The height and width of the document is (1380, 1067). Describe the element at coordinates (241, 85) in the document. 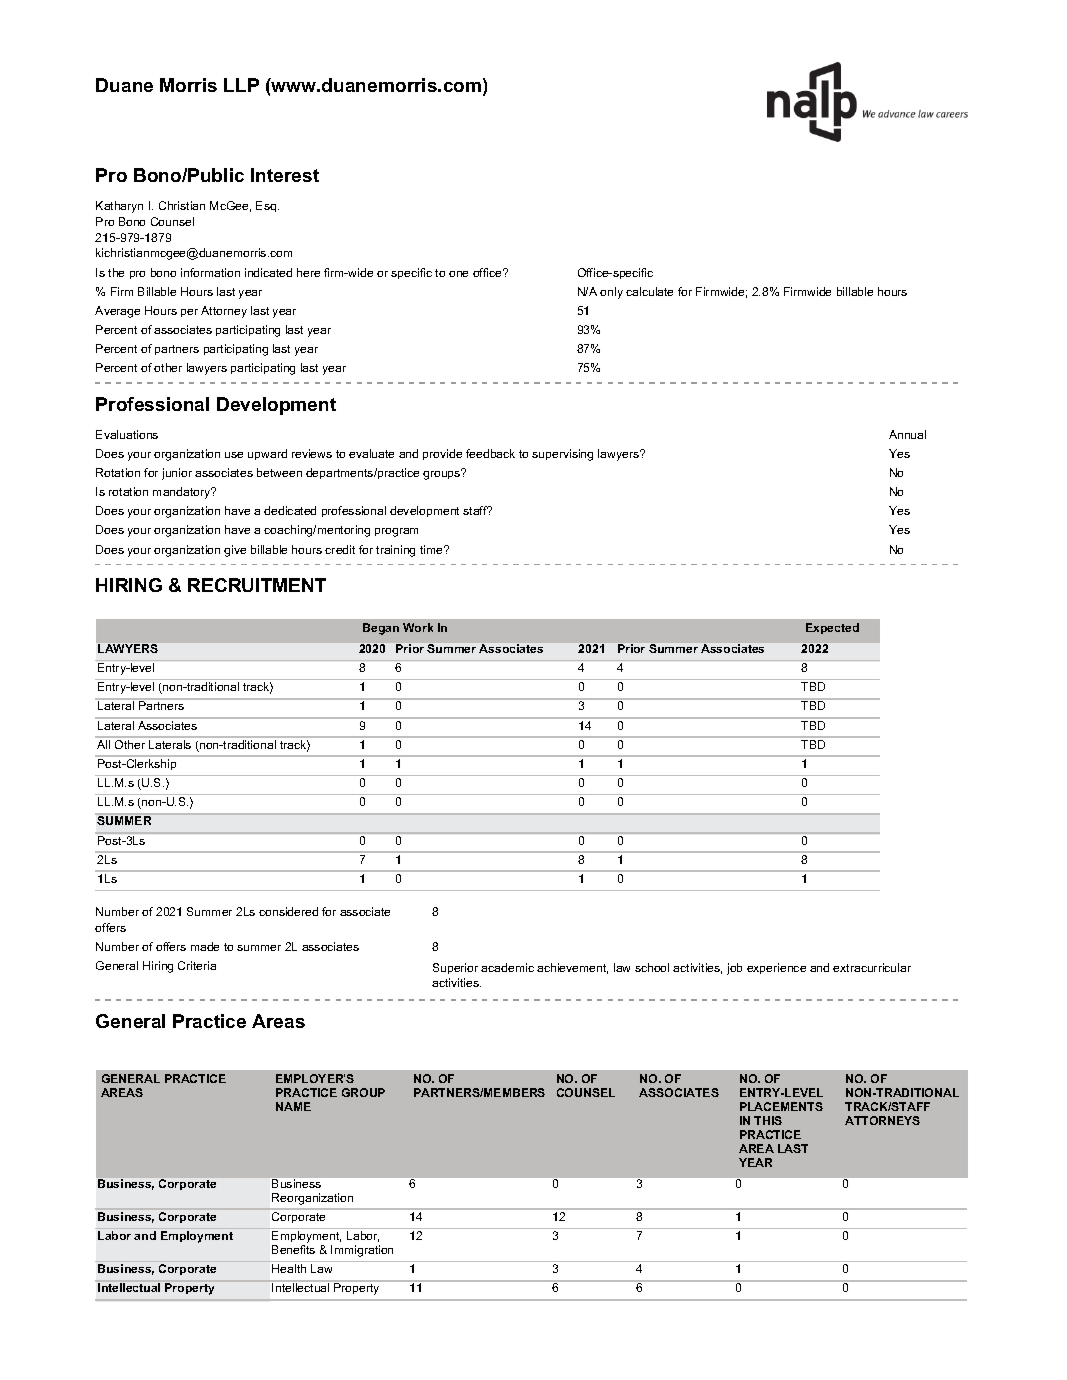

I see `LLP` at that location.
